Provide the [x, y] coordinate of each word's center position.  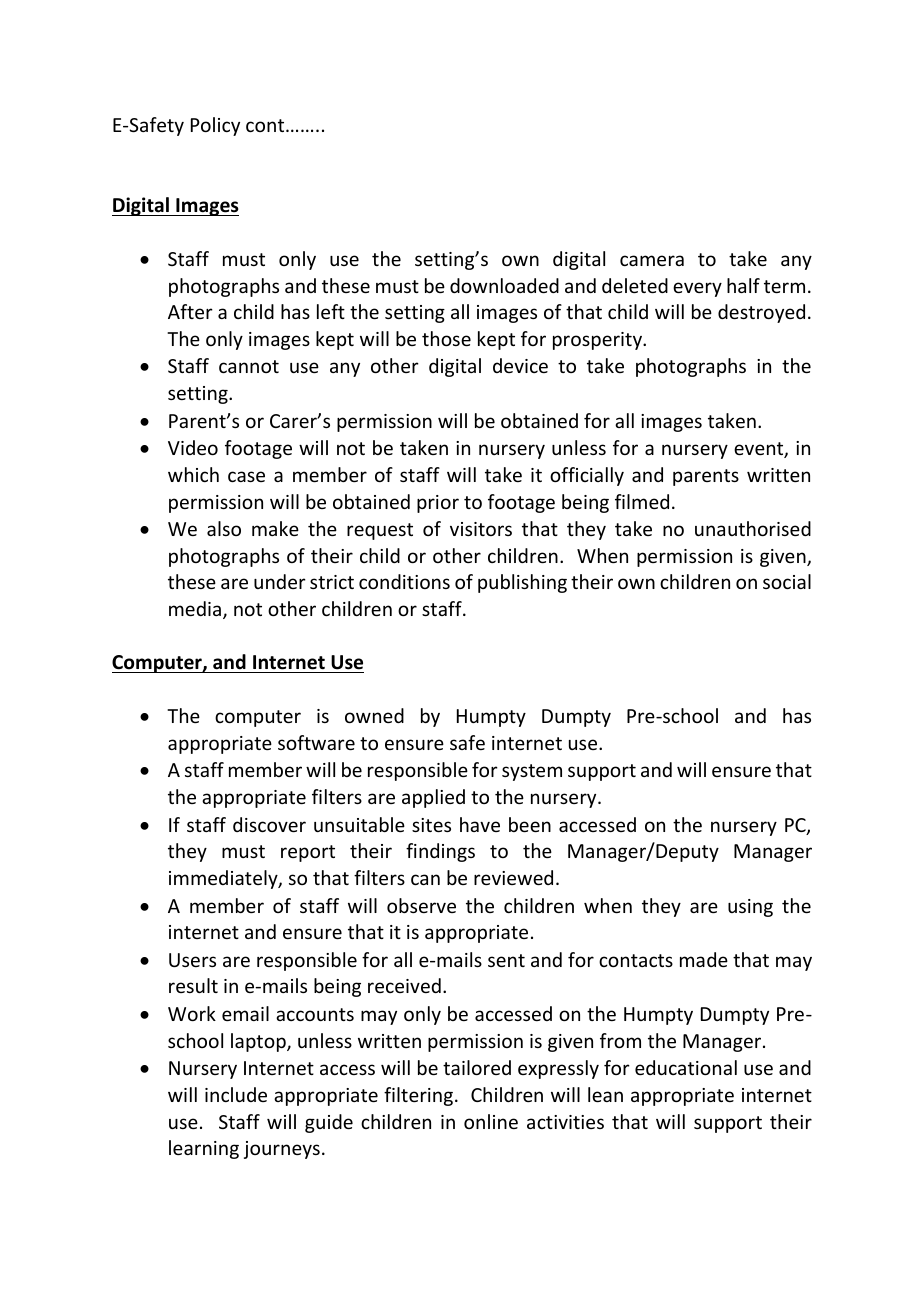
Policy [215, 126]
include [236, 1094]
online [491, 1121]
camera [652, 260]
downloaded [504, 285]
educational [686, 1067]
